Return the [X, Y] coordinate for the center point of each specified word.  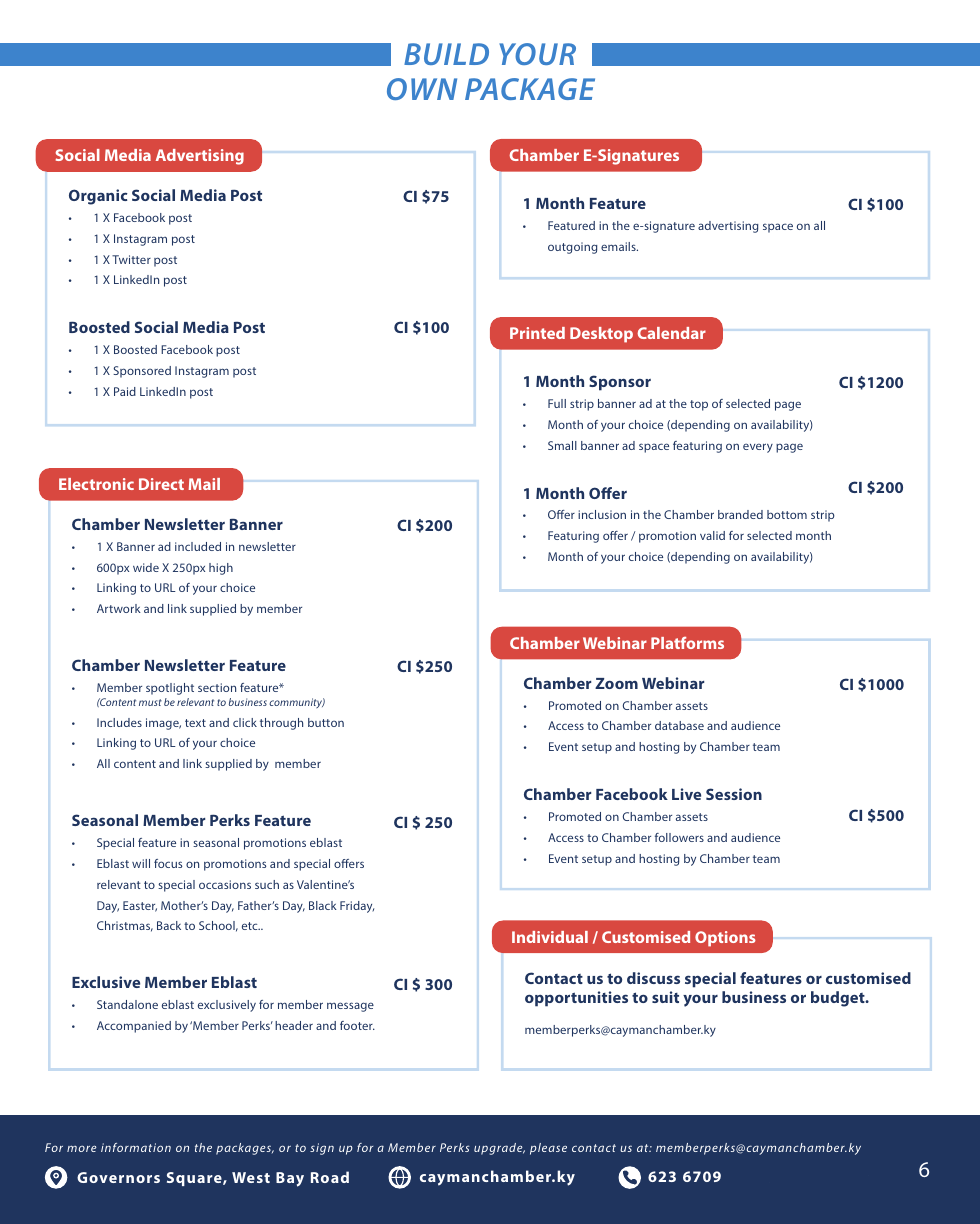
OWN [422, 89]
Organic [98, 197]
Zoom [616, 683]
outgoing [572, 248]
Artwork [119, 608]
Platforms [687, 643]
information [136, 1147]
